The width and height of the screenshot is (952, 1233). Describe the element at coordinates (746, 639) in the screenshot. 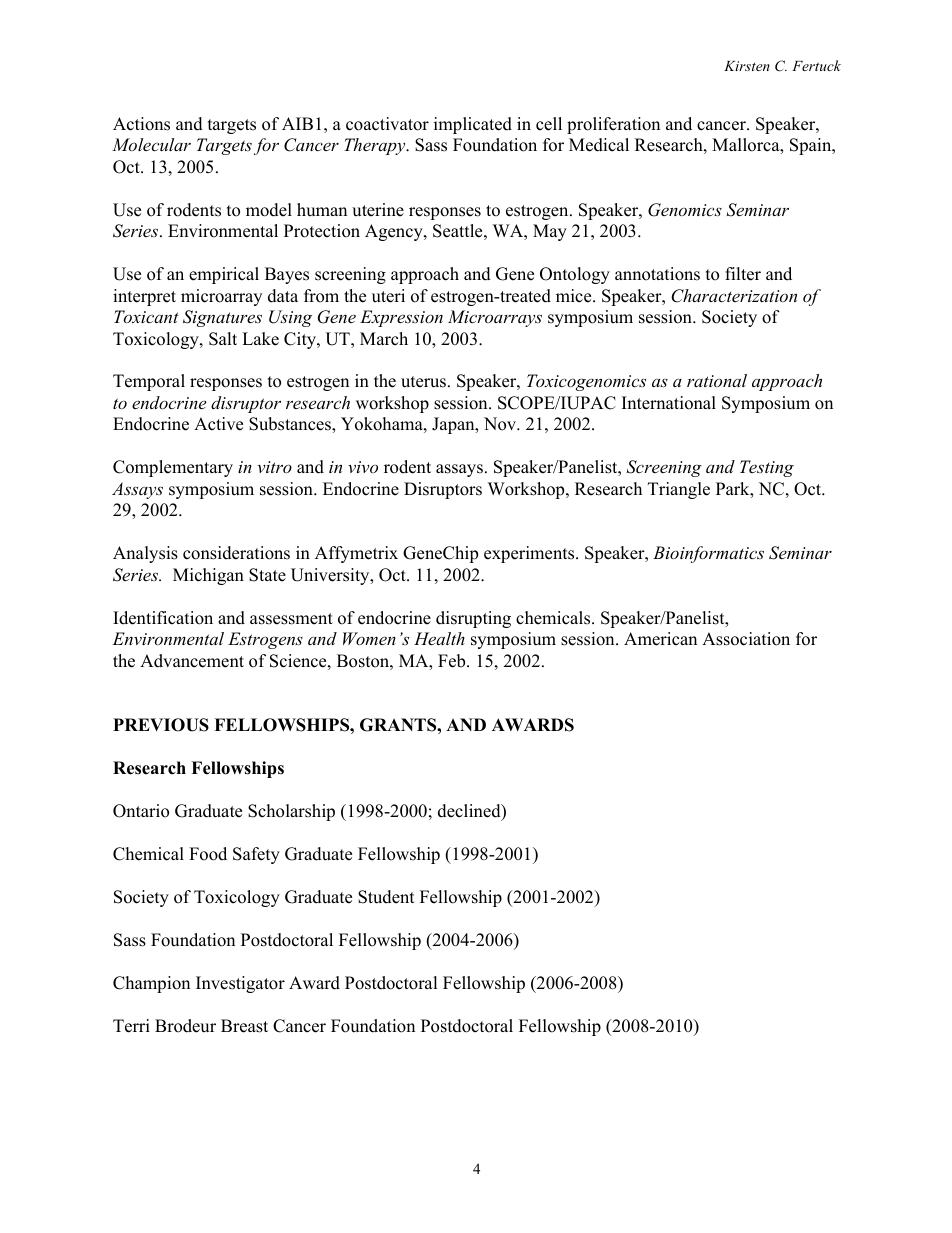

I see `Association` at that location.
